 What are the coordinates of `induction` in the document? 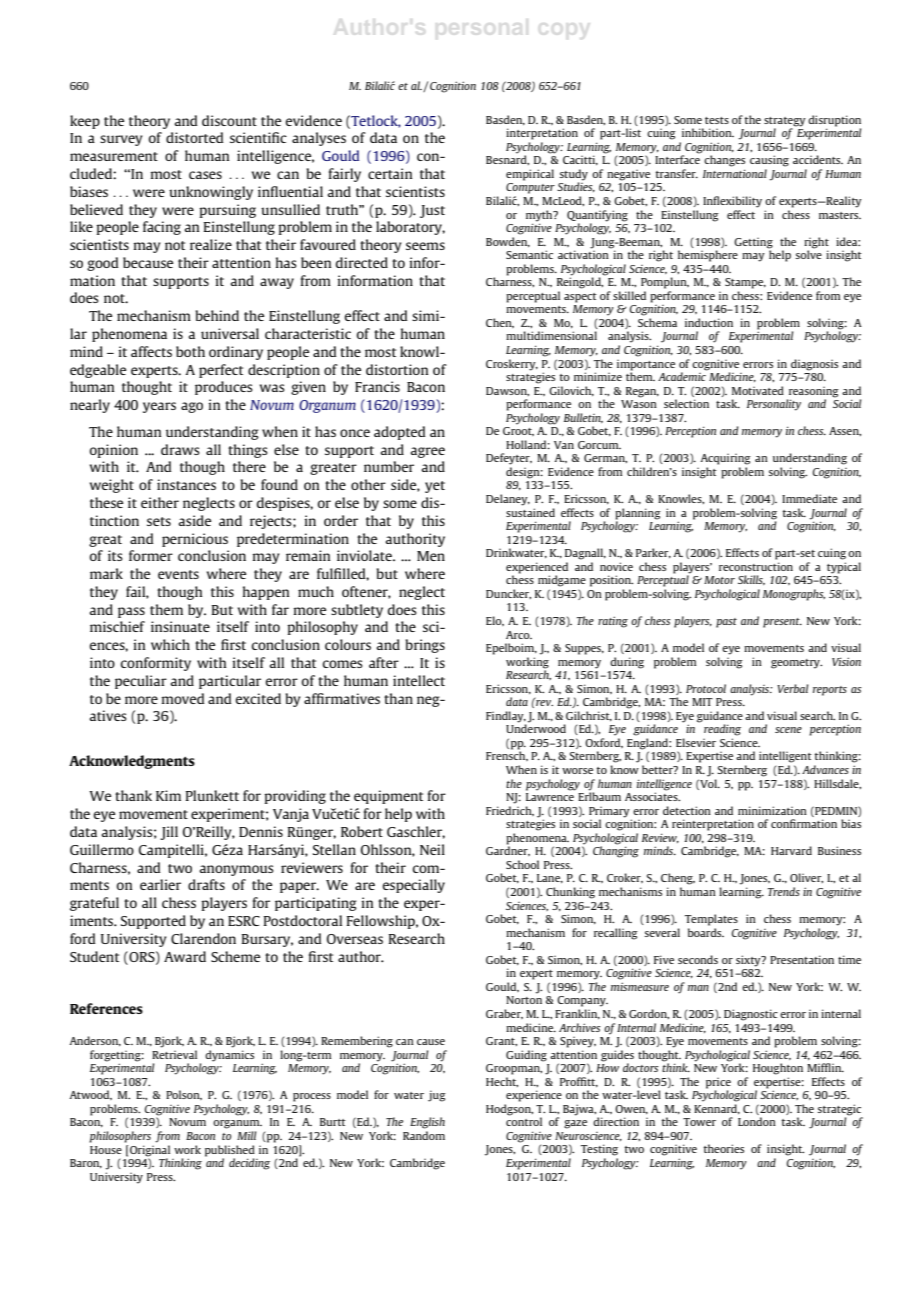 It's located at (709, 322).
